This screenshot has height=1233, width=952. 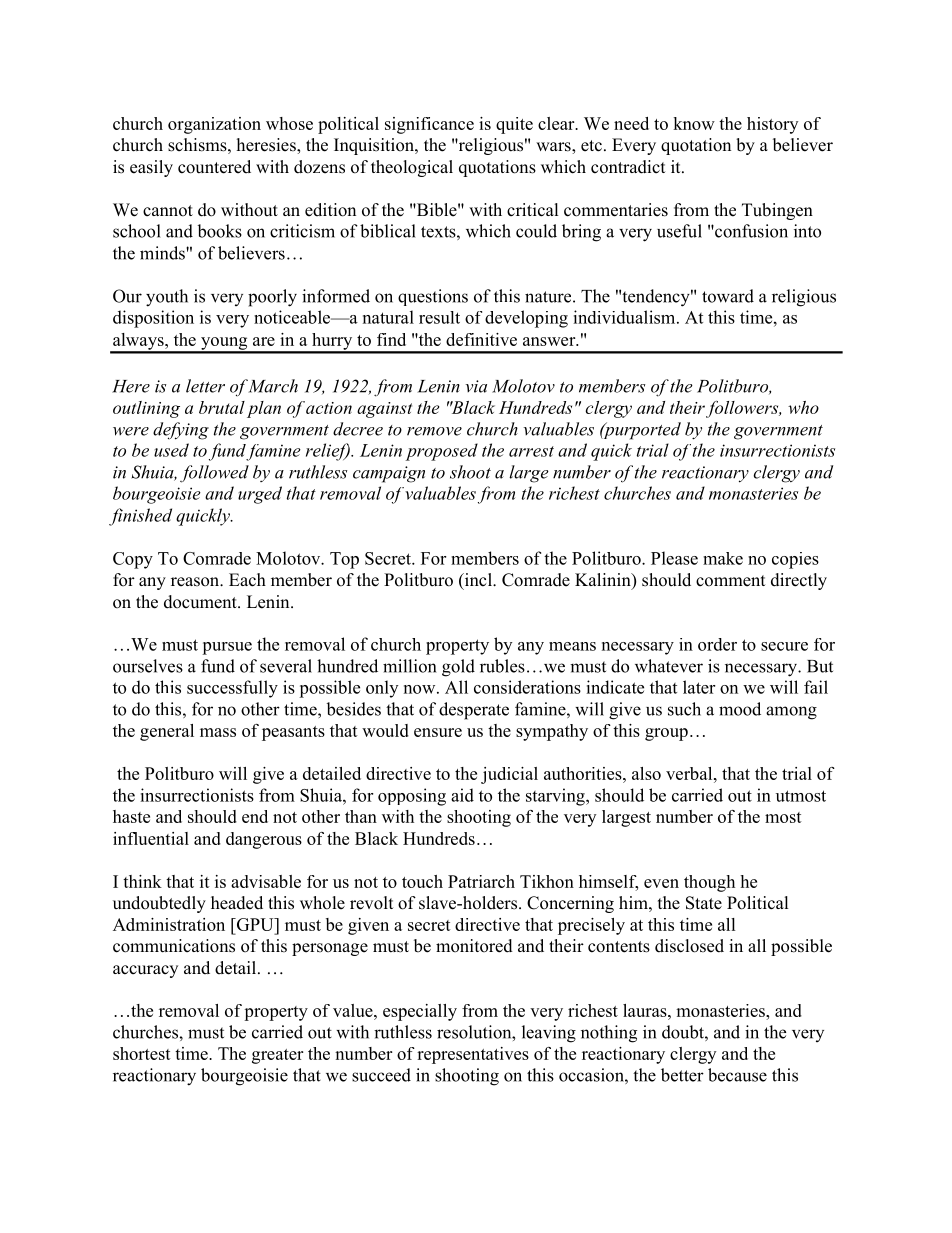 I want to click on quite, so click(x=514, y=125).
